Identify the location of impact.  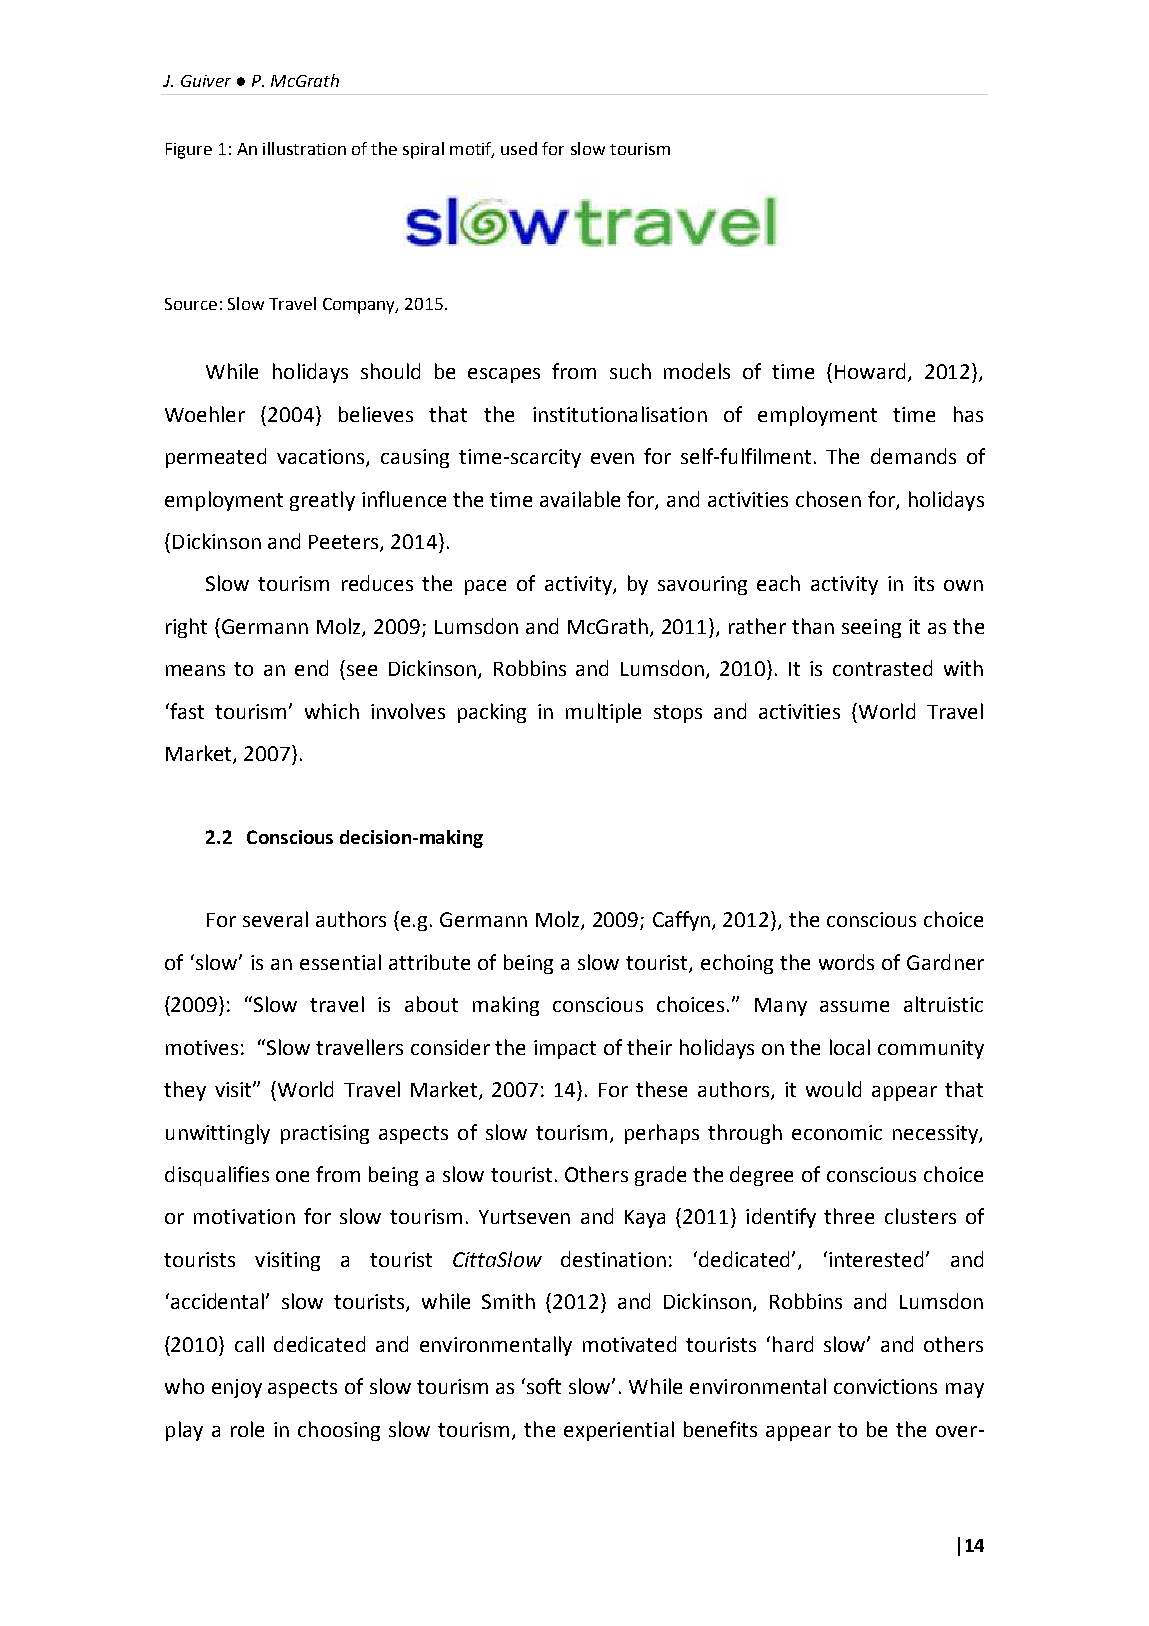
(565, 1049).
